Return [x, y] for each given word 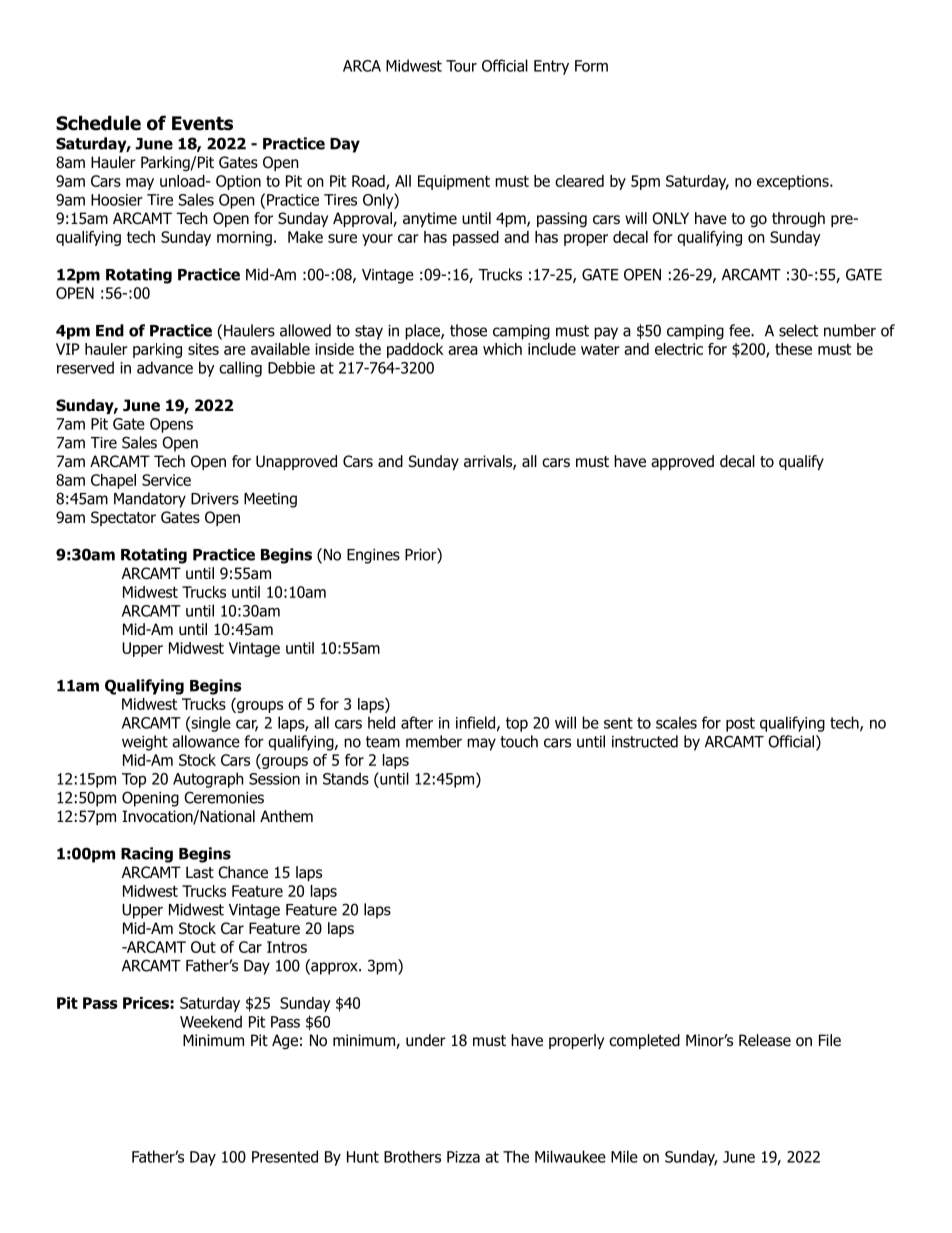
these [793, 349]
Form [591, 66]
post [740, 724]
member [434, 741]
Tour [461, 66]
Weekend [211, 1021]
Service [166, 480]
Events [202, 123]
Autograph [208, 780]
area [463, 350]
